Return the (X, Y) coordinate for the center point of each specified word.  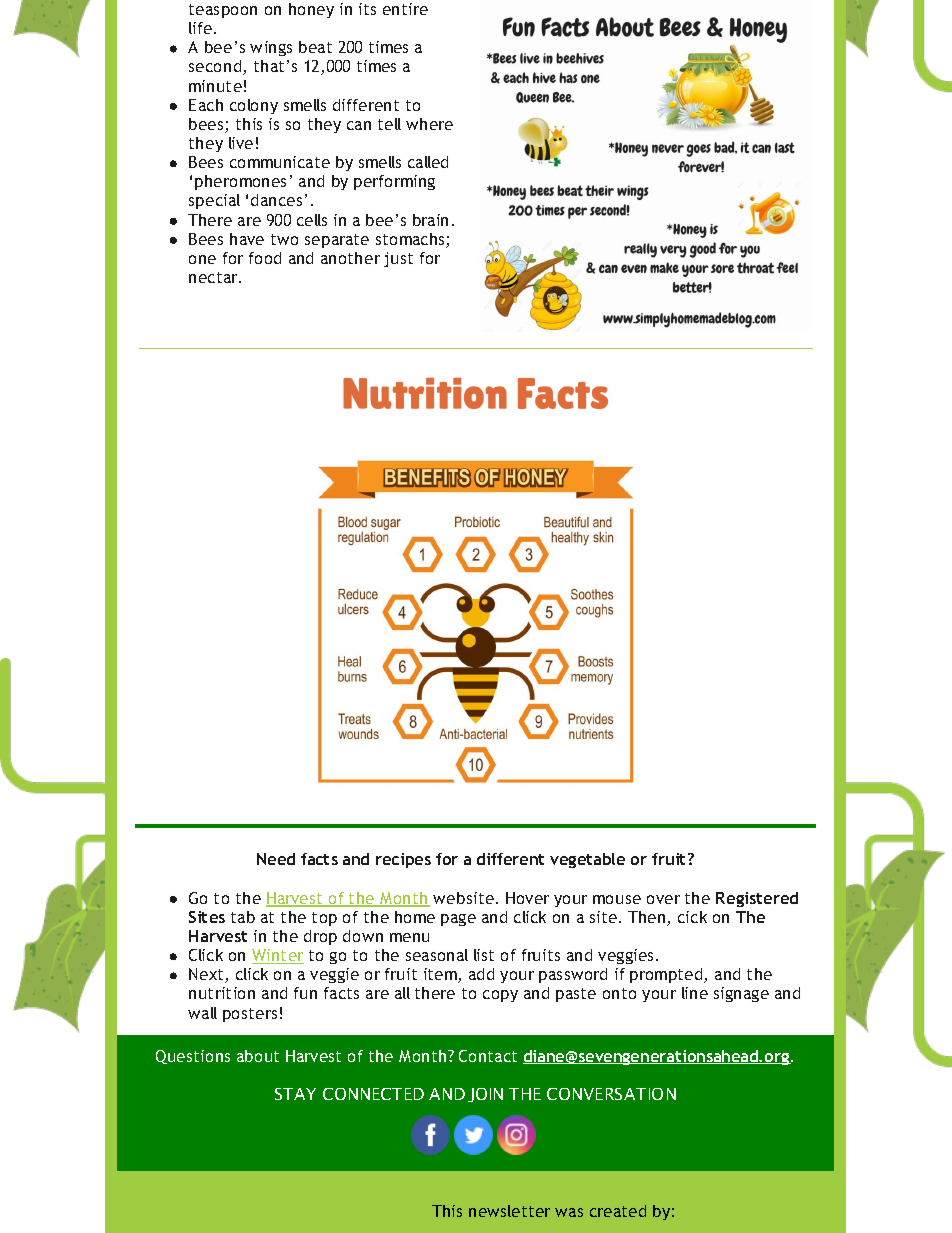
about (258, 1056)
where (429, 124)
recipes (403, 860)
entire (405, 9)
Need (276, 859)
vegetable (587, 860)
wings (271, 48)
